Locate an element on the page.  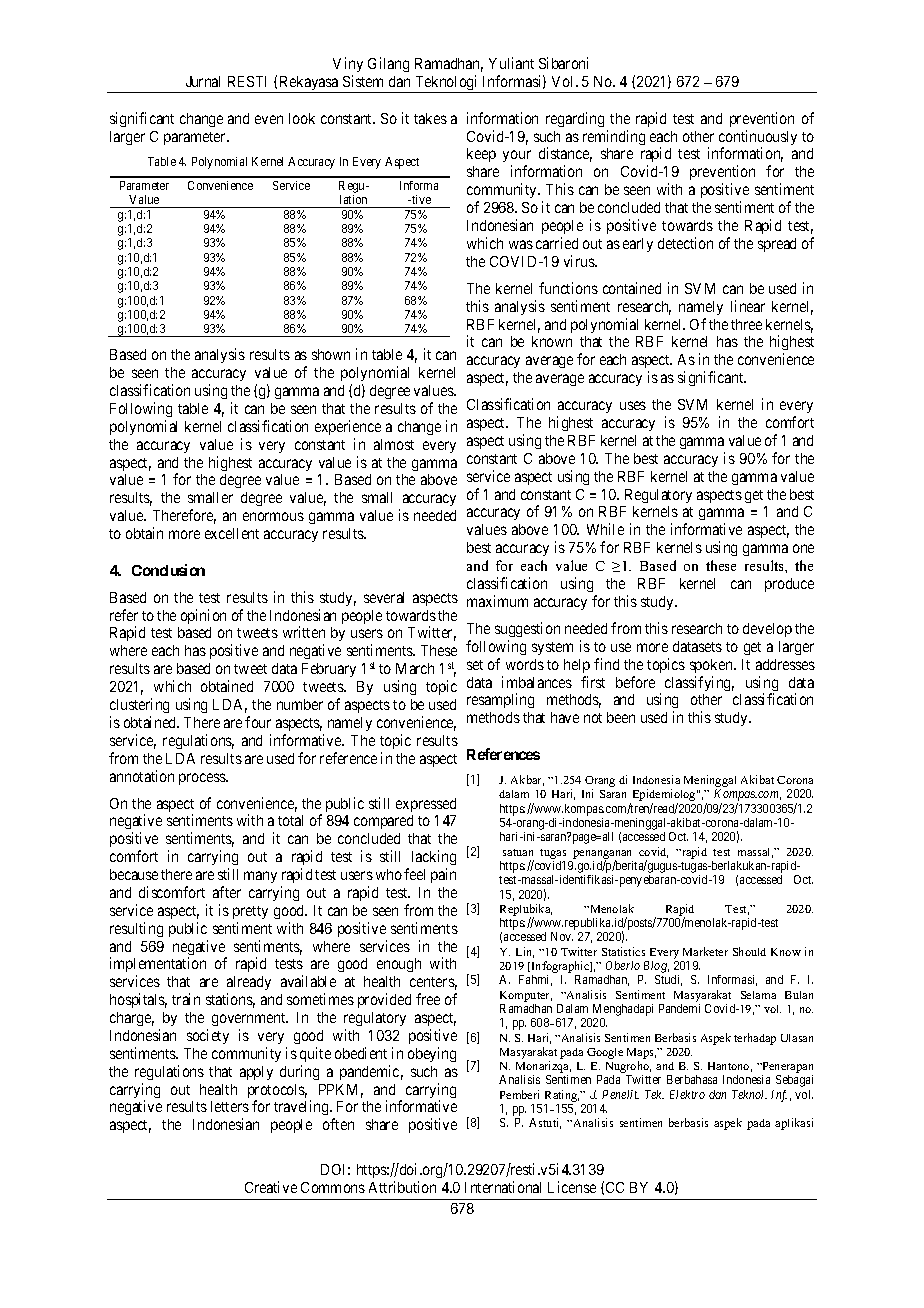
three is located at coordinates (746, 324).
